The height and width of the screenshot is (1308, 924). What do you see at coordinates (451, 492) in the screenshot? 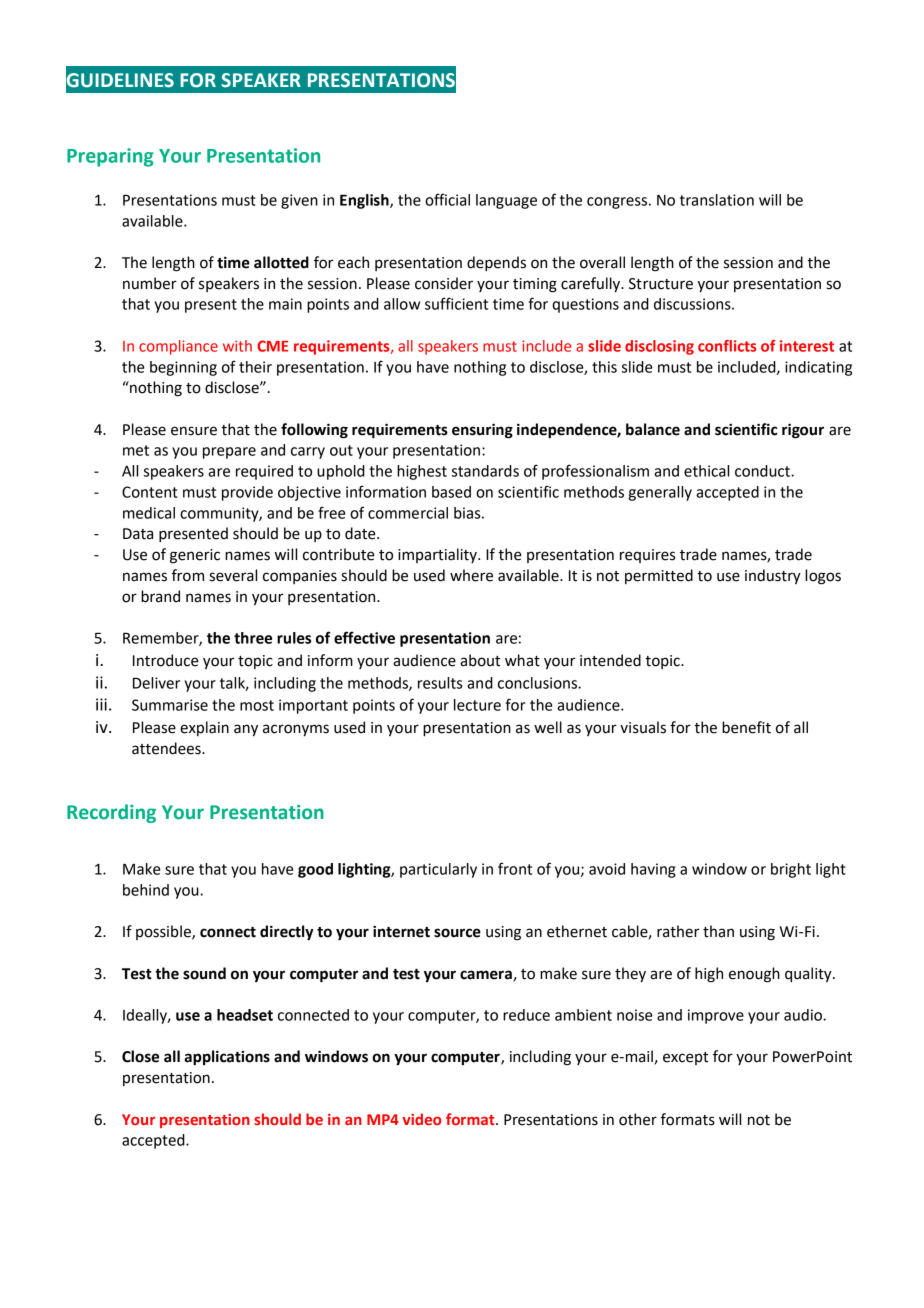
I see `based` at bounding box center [451, 492].
